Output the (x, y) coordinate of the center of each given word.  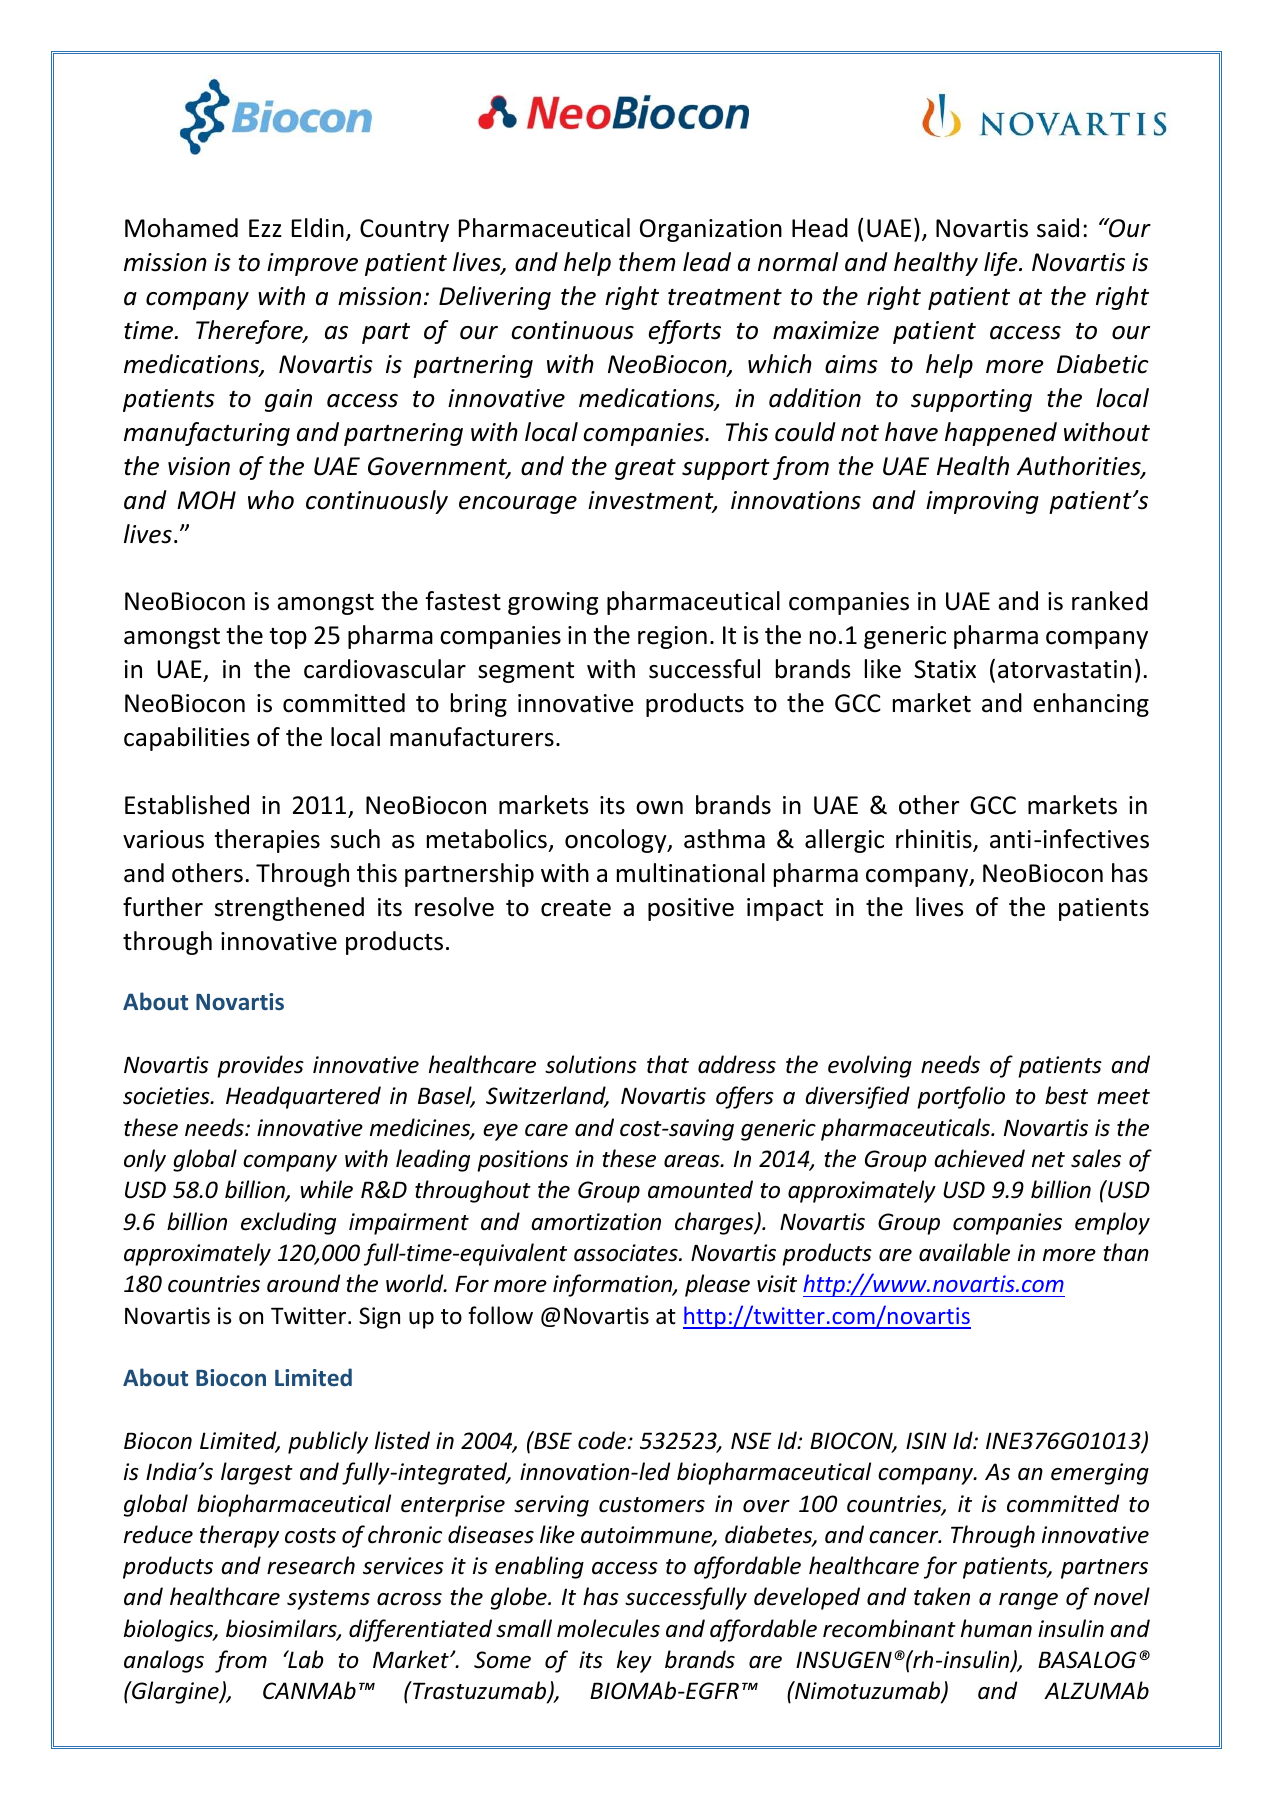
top (288, 638)
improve (312, 264)
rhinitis (935, 840)
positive (691, 909)
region (672, 637)
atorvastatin (1064, 669)
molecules (608, 1628)
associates (627, 1253)
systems (328, 1600)
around (303, 1283)
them (647, 262)
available (964, 1252)
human (996, 1628)
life (1002, 264)
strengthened (289, 909)
